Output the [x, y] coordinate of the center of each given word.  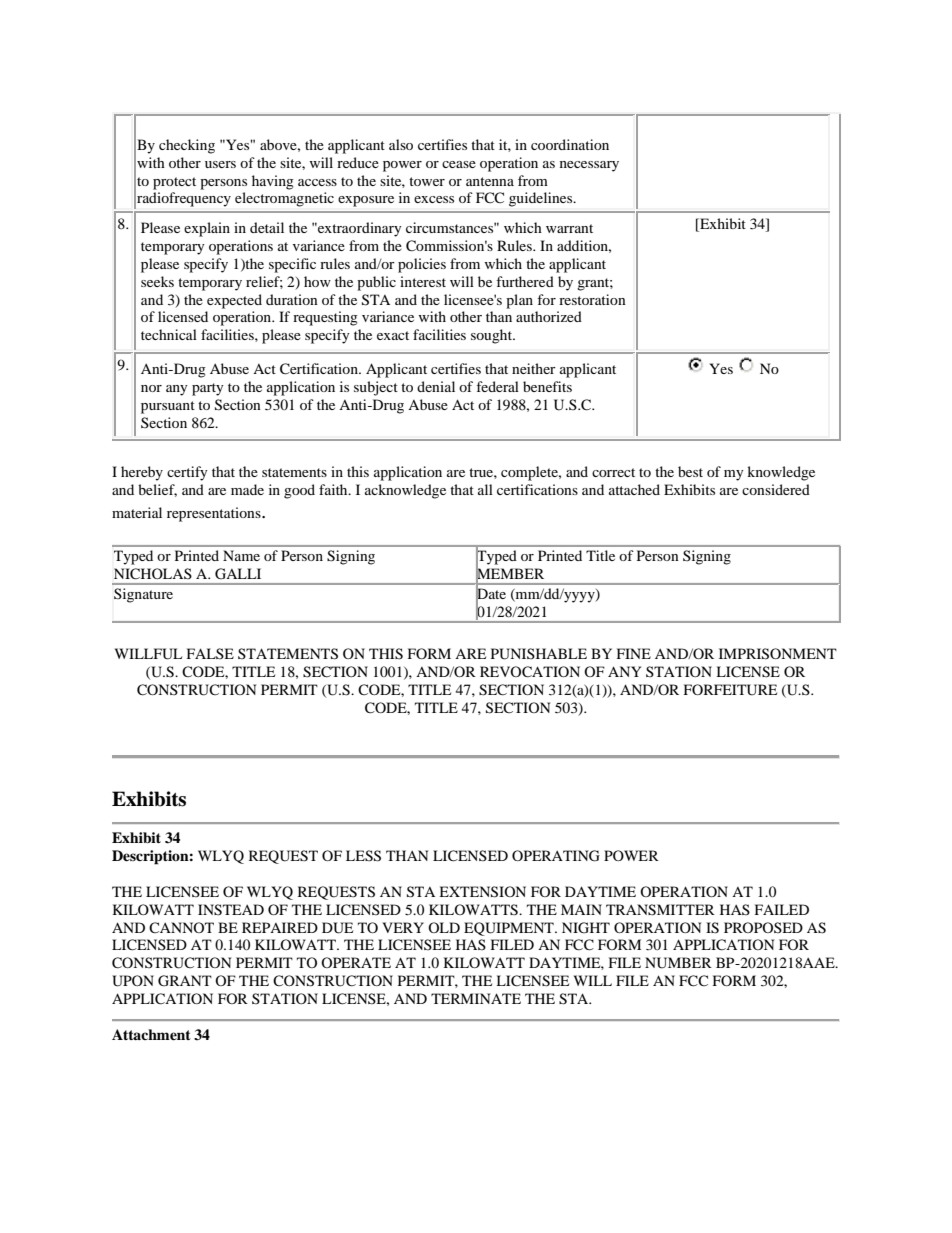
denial [436, 386]
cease [459, 164]
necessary [589, 166]
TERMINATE [476, 998]
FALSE [210, 653]
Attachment [151, 1034]
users [220, 164]
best [690, 471]
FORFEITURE [730, 690]
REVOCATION [530, 672]
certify [187, 473]
